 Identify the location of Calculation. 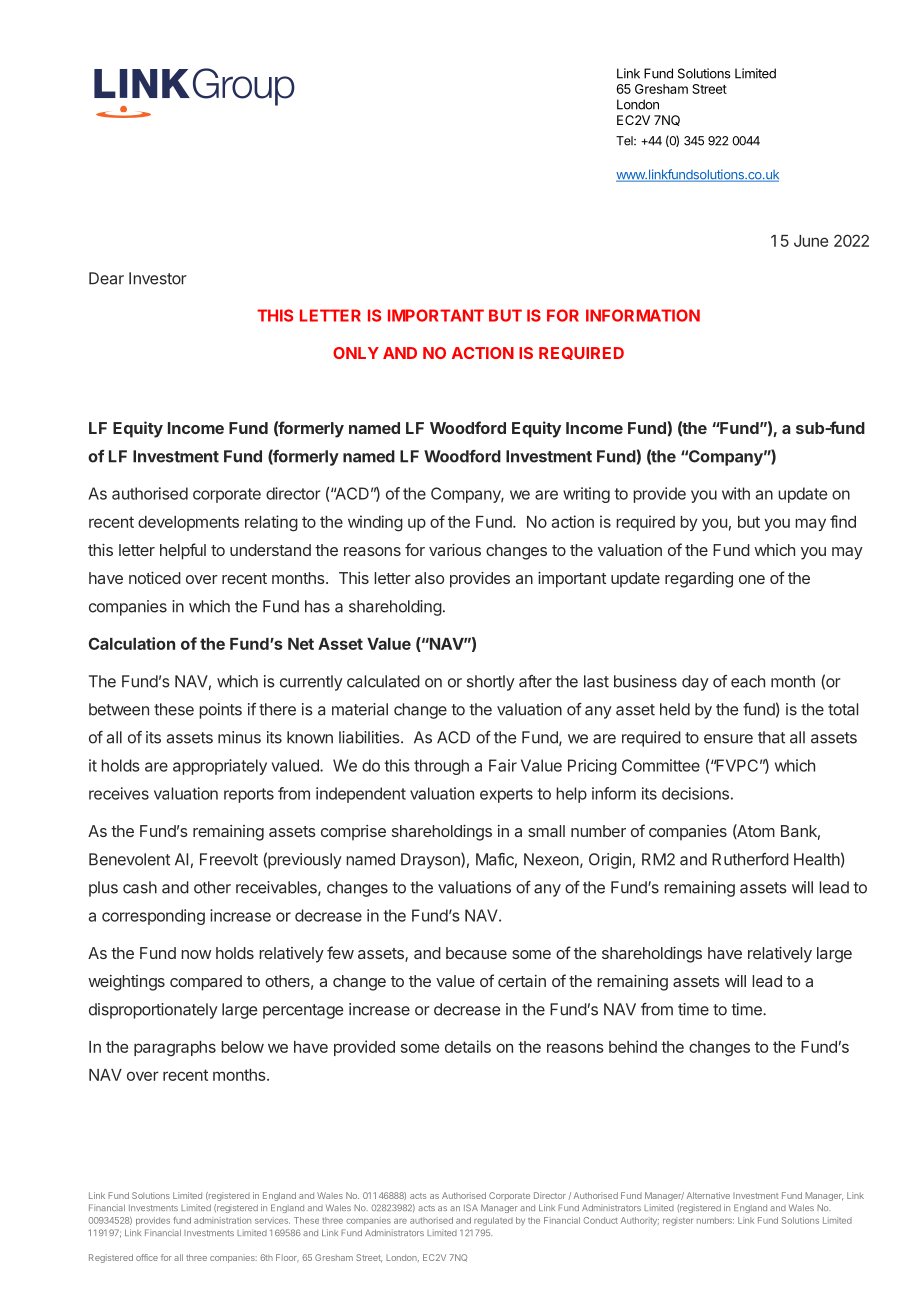
(132, 643).
